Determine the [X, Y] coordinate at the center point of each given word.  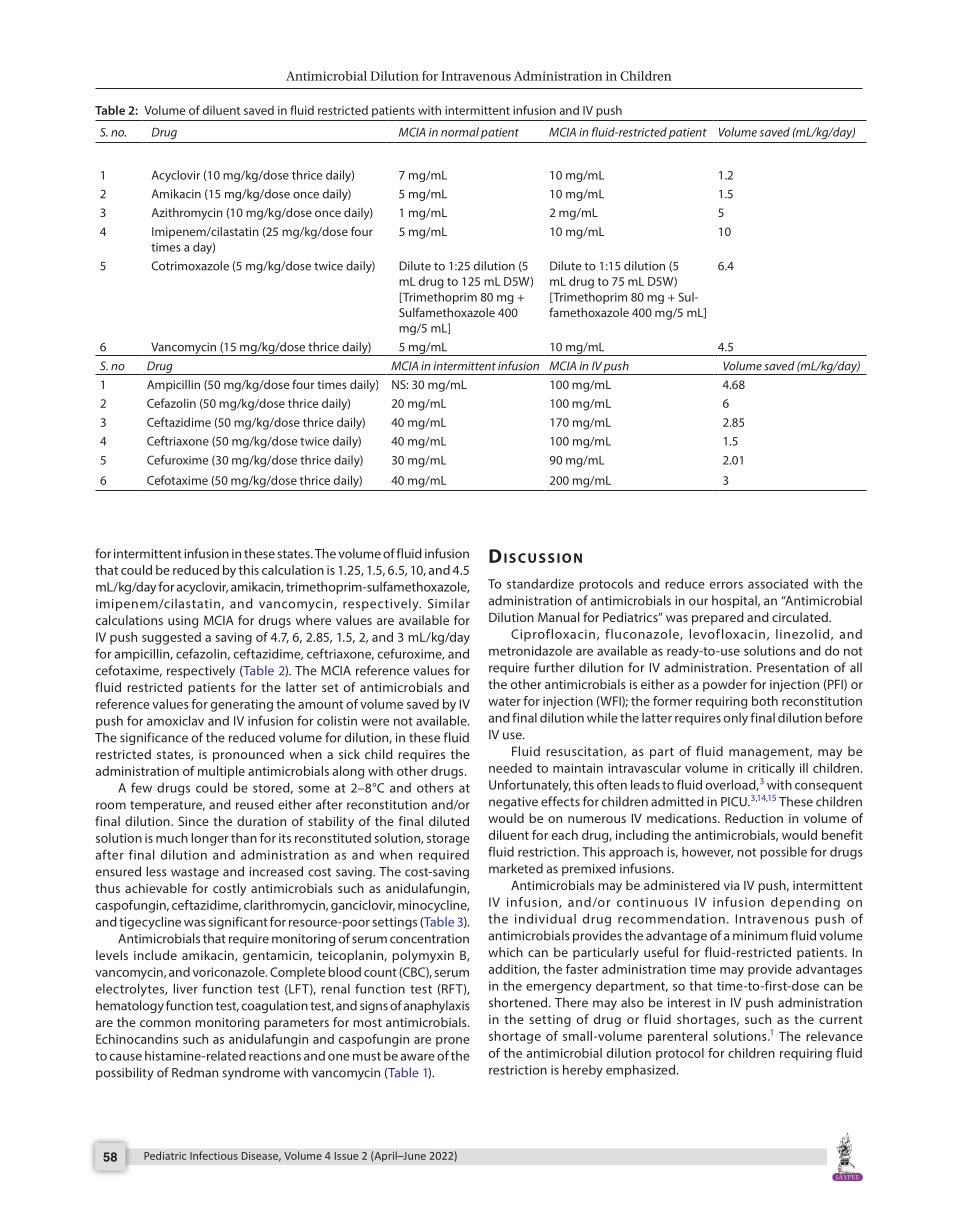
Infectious [214, 1155]
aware [418, 1057]
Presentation [793, 668]
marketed [516, 868]
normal [460, 132]
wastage [195, 873]
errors [726, 585]
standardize [540, 583]
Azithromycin [187, 214]
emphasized [640, 1070]
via [732, 885]
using [183, 622]
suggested [171, 638]
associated [778, 584]
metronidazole [530, 650]
